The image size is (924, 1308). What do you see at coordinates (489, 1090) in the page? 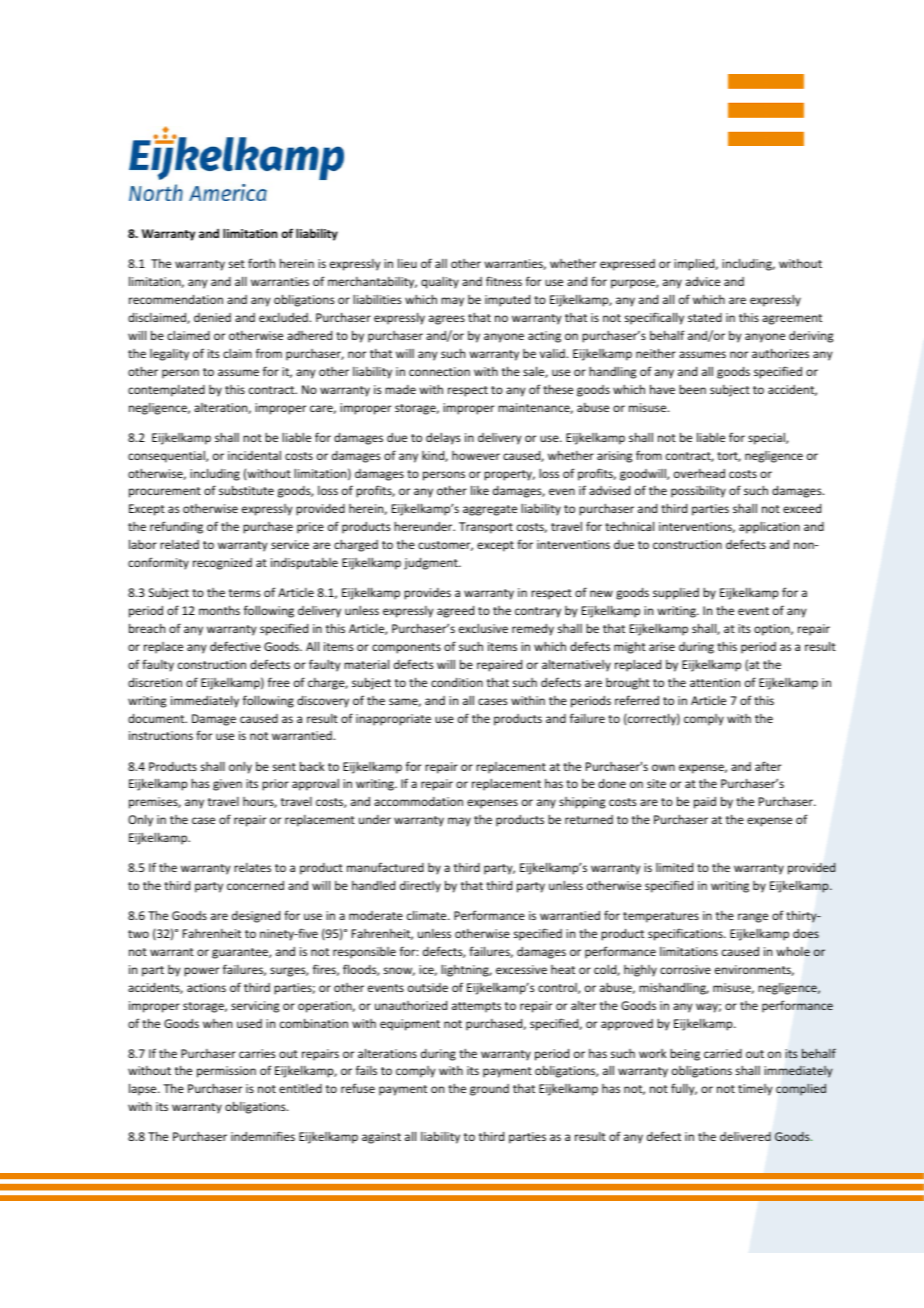
I see `ground` at bounding box center [489, 1090].
